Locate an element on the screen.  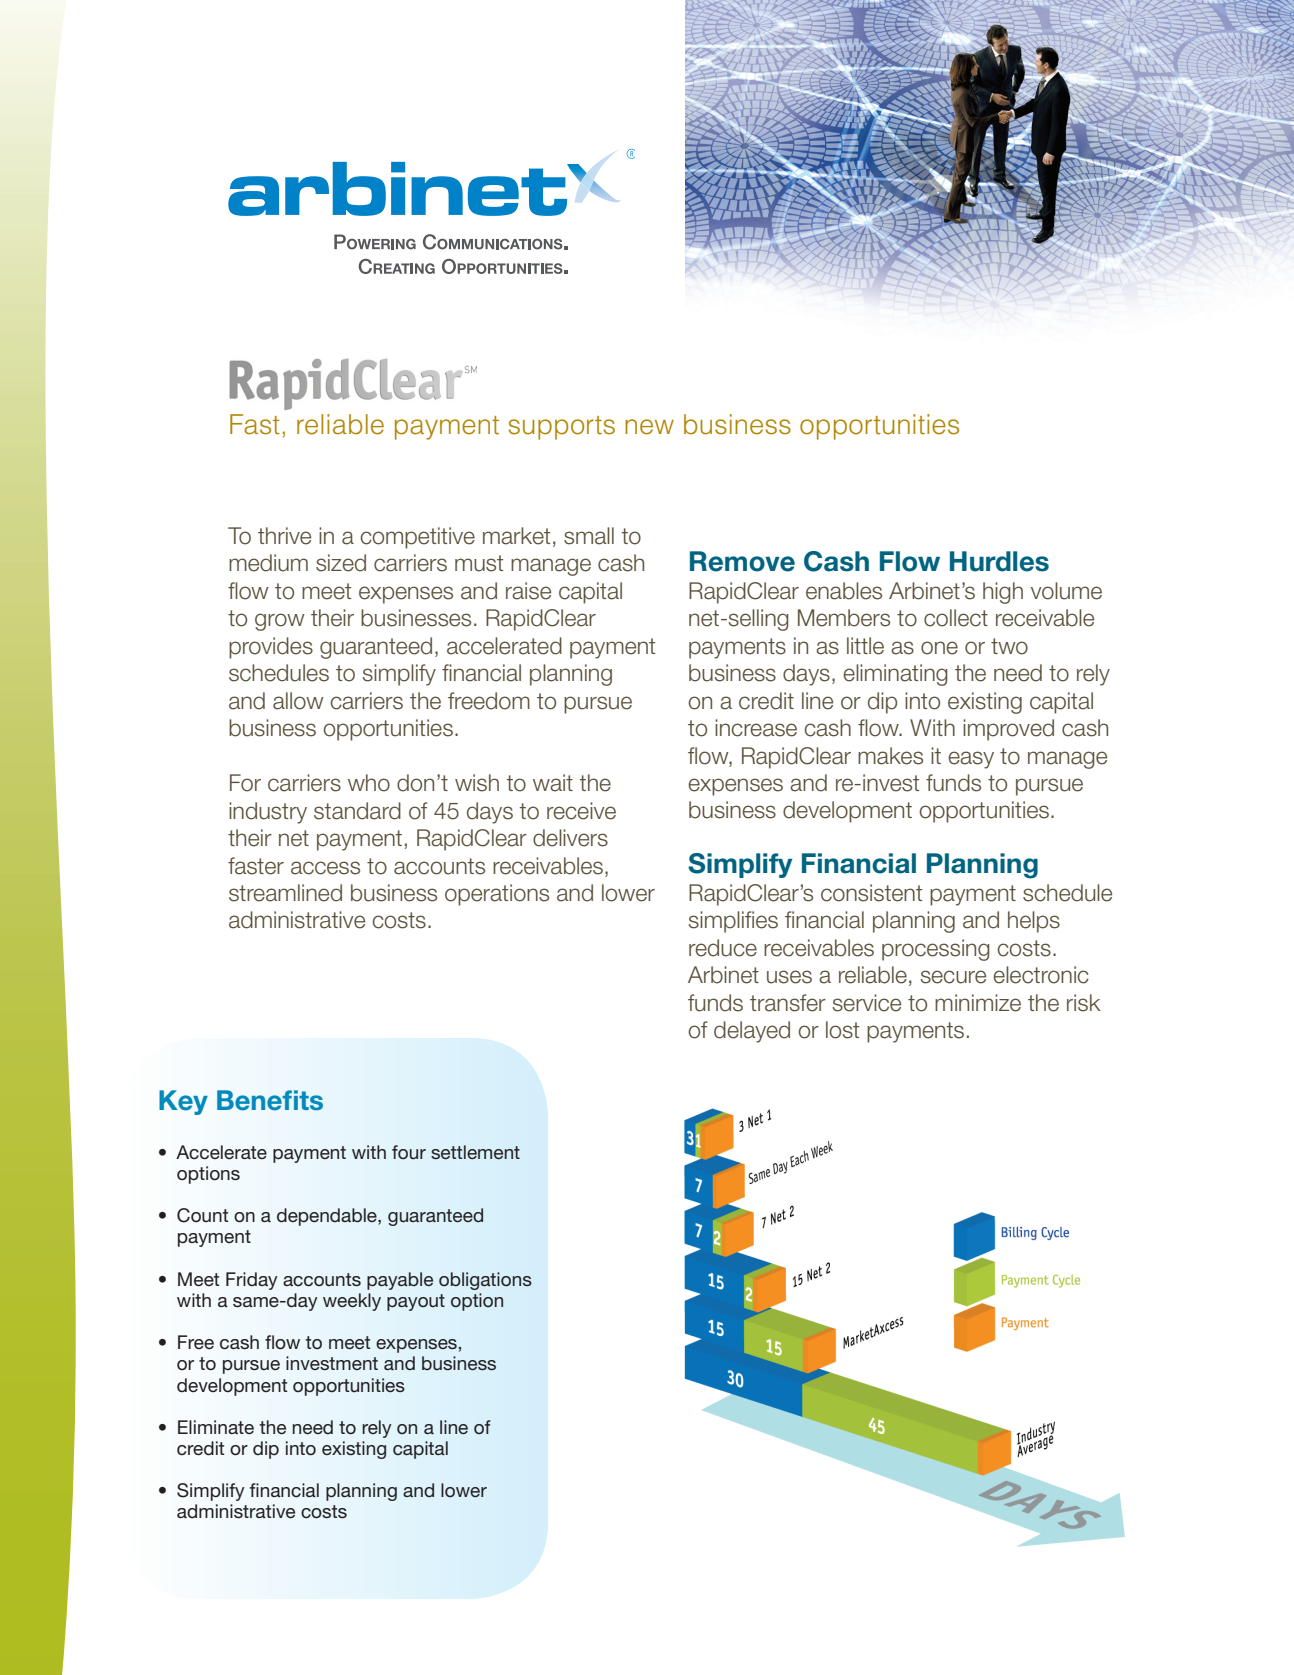
obligations is located at coordinates (485, 1281).
